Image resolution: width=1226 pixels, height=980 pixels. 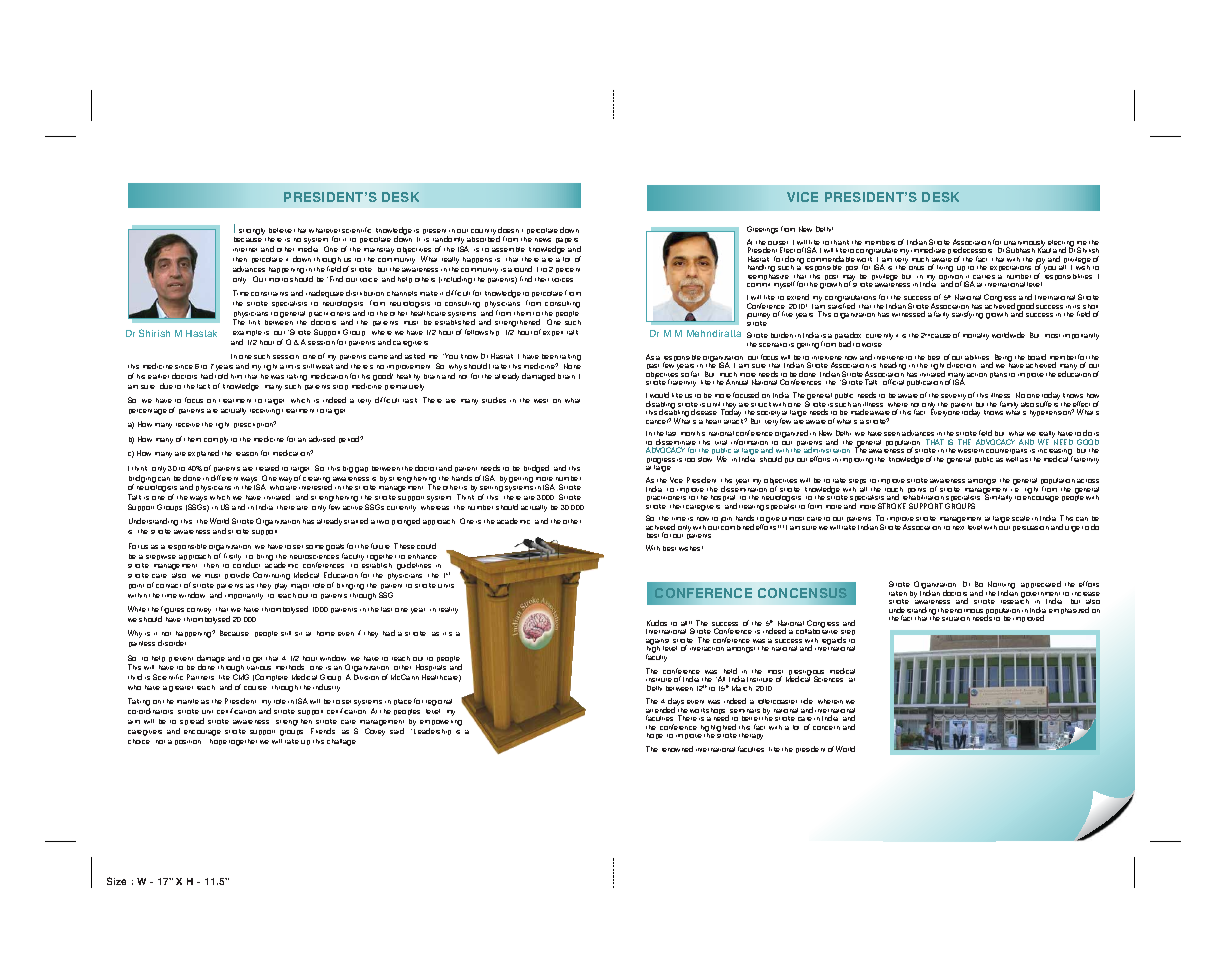 I want to click on renowned, so click(x=677, y=749).
